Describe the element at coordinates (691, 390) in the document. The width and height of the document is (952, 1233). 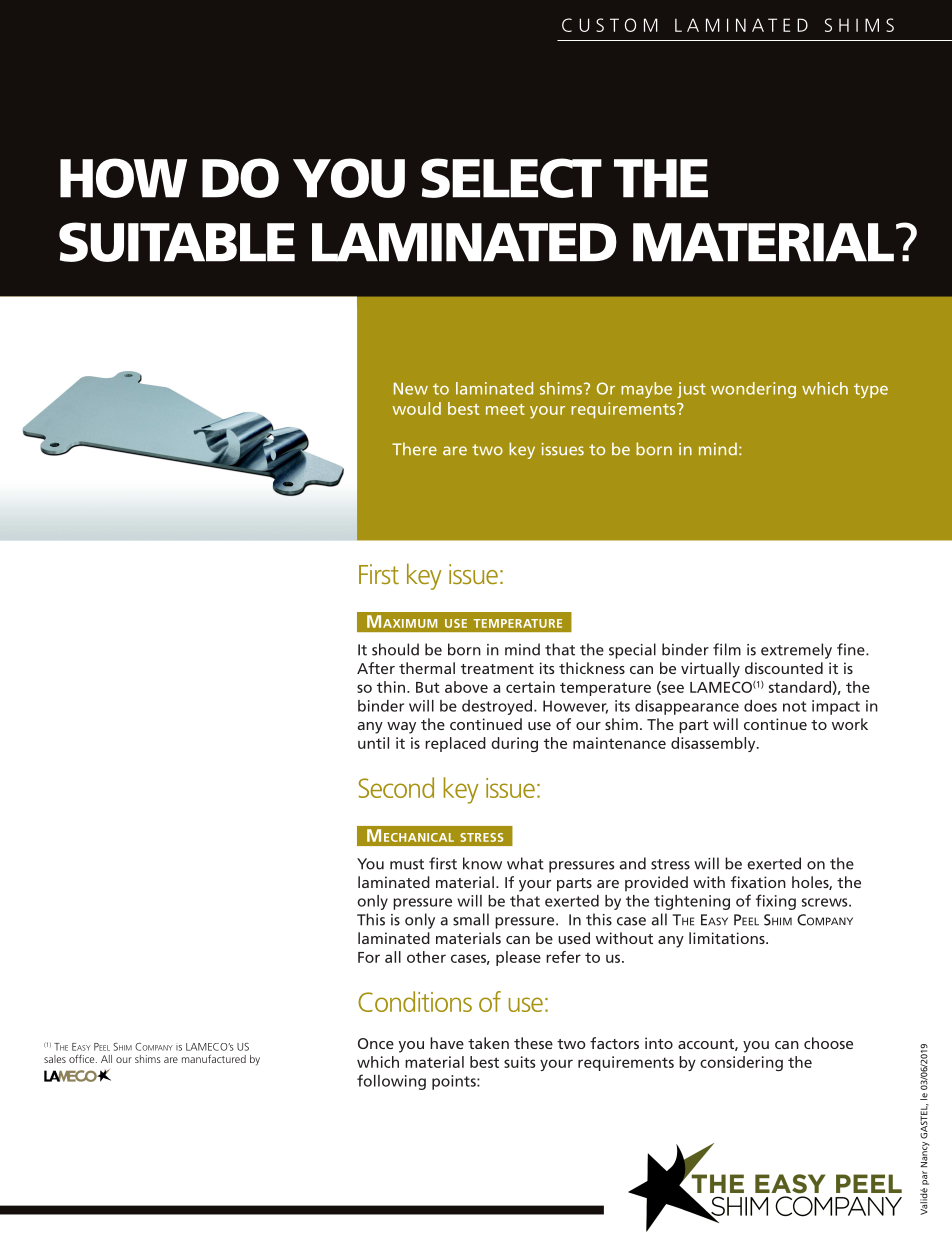
I see `just` at that location.
